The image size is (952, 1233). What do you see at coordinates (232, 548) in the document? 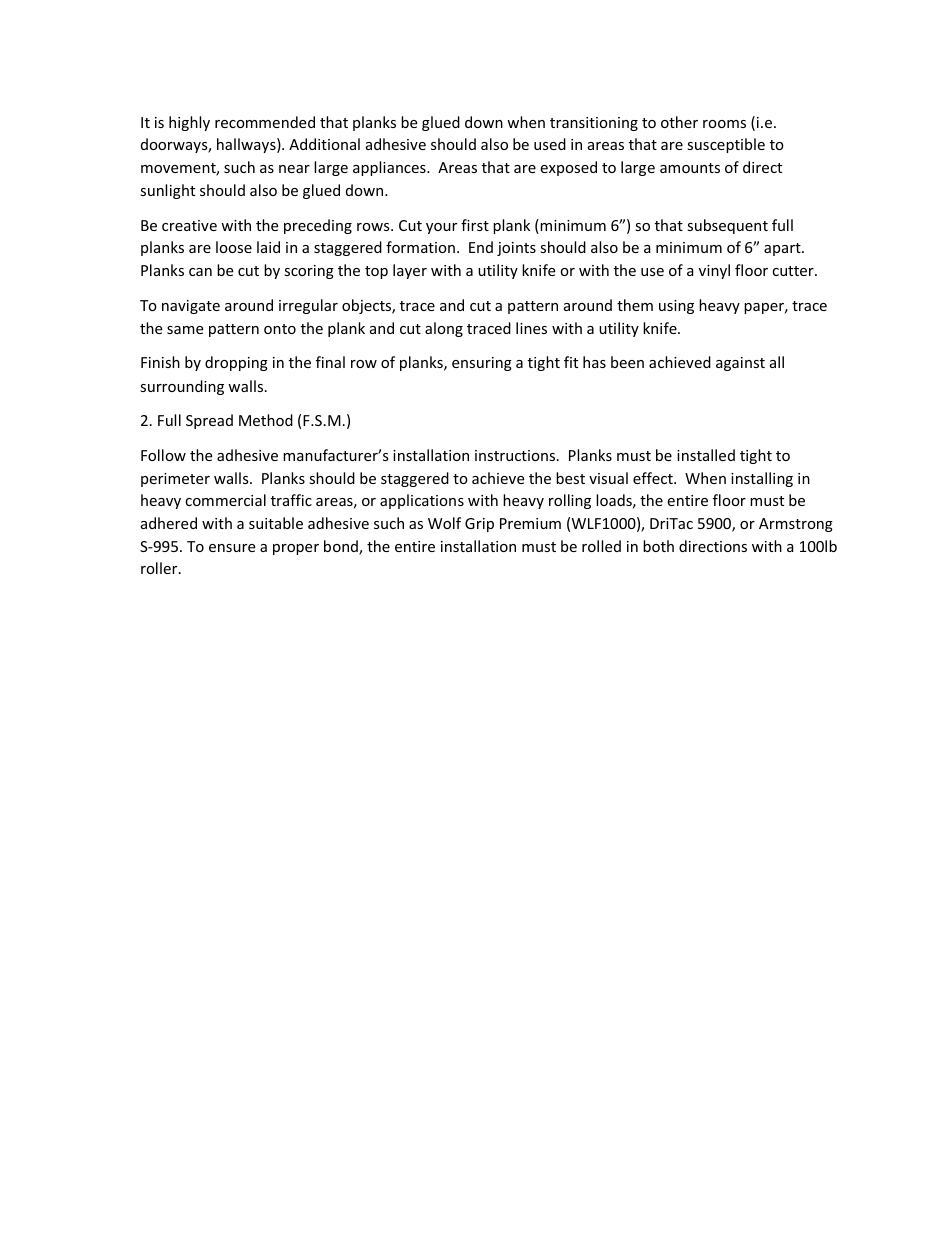
I see `ensure` at bounding box center [232, 548].
